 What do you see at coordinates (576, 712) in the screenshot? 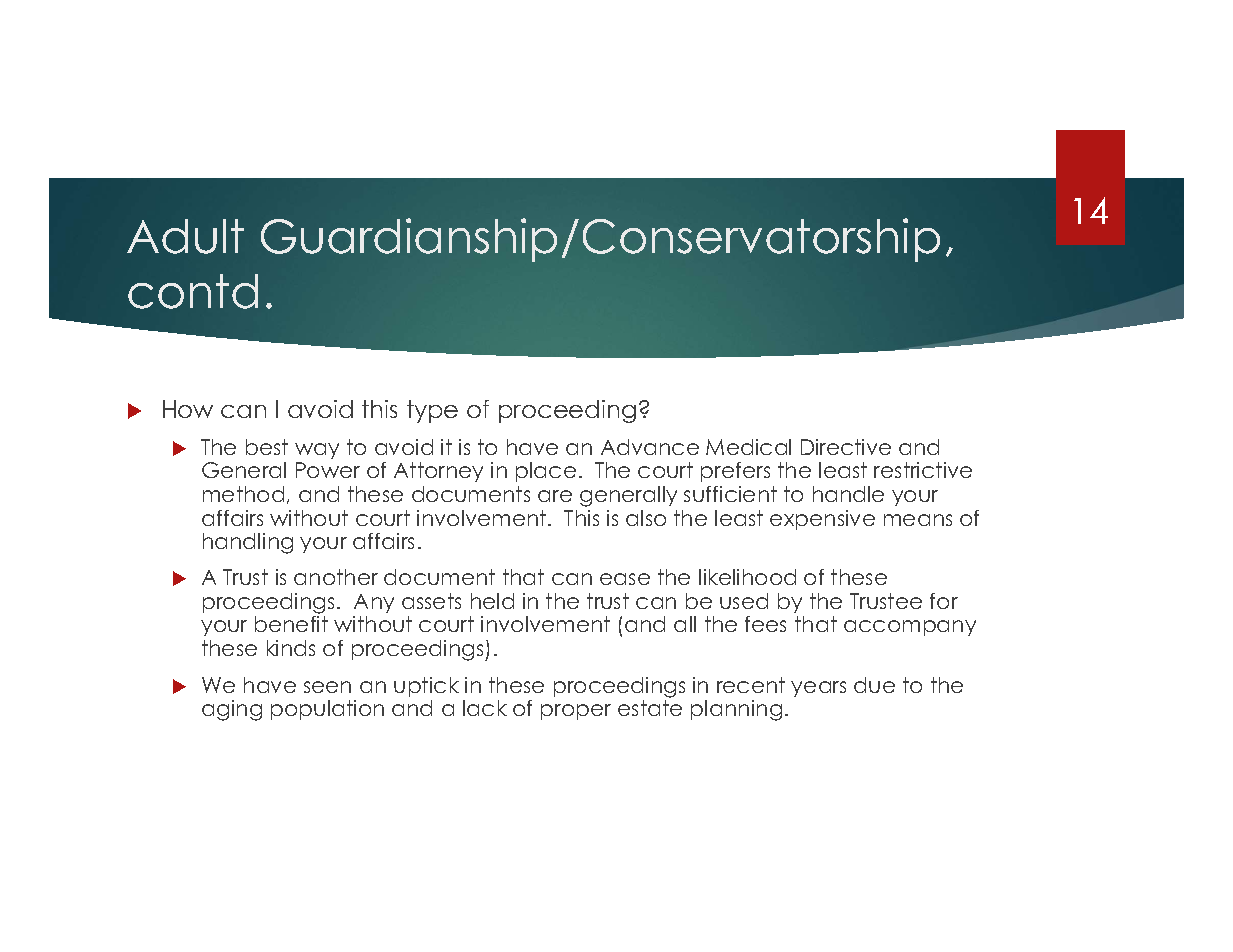
I see `proper` at bounding box center [576, 712].
